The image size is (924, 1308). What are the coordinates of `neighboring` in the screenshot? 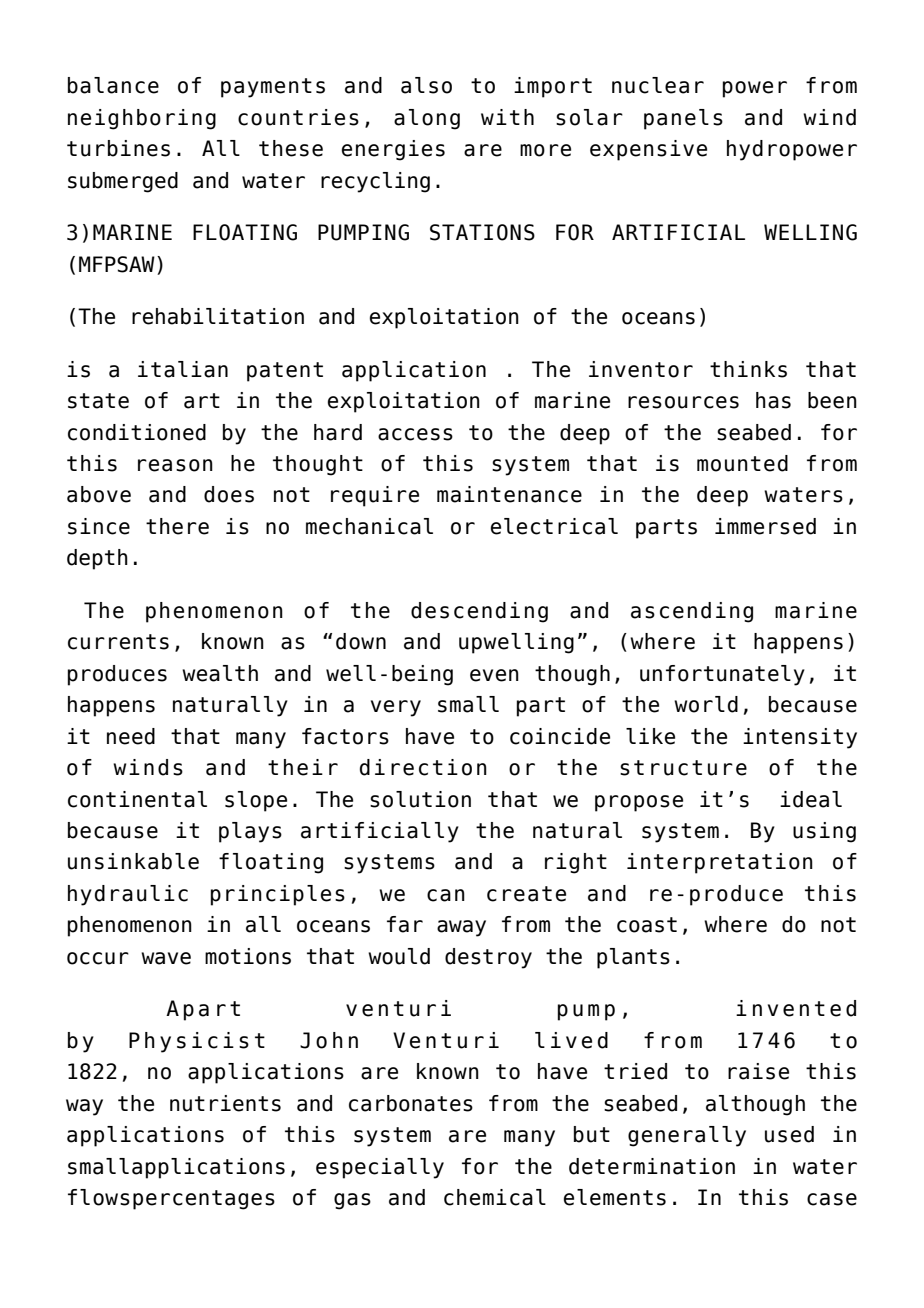 It's located at (142, 119).
